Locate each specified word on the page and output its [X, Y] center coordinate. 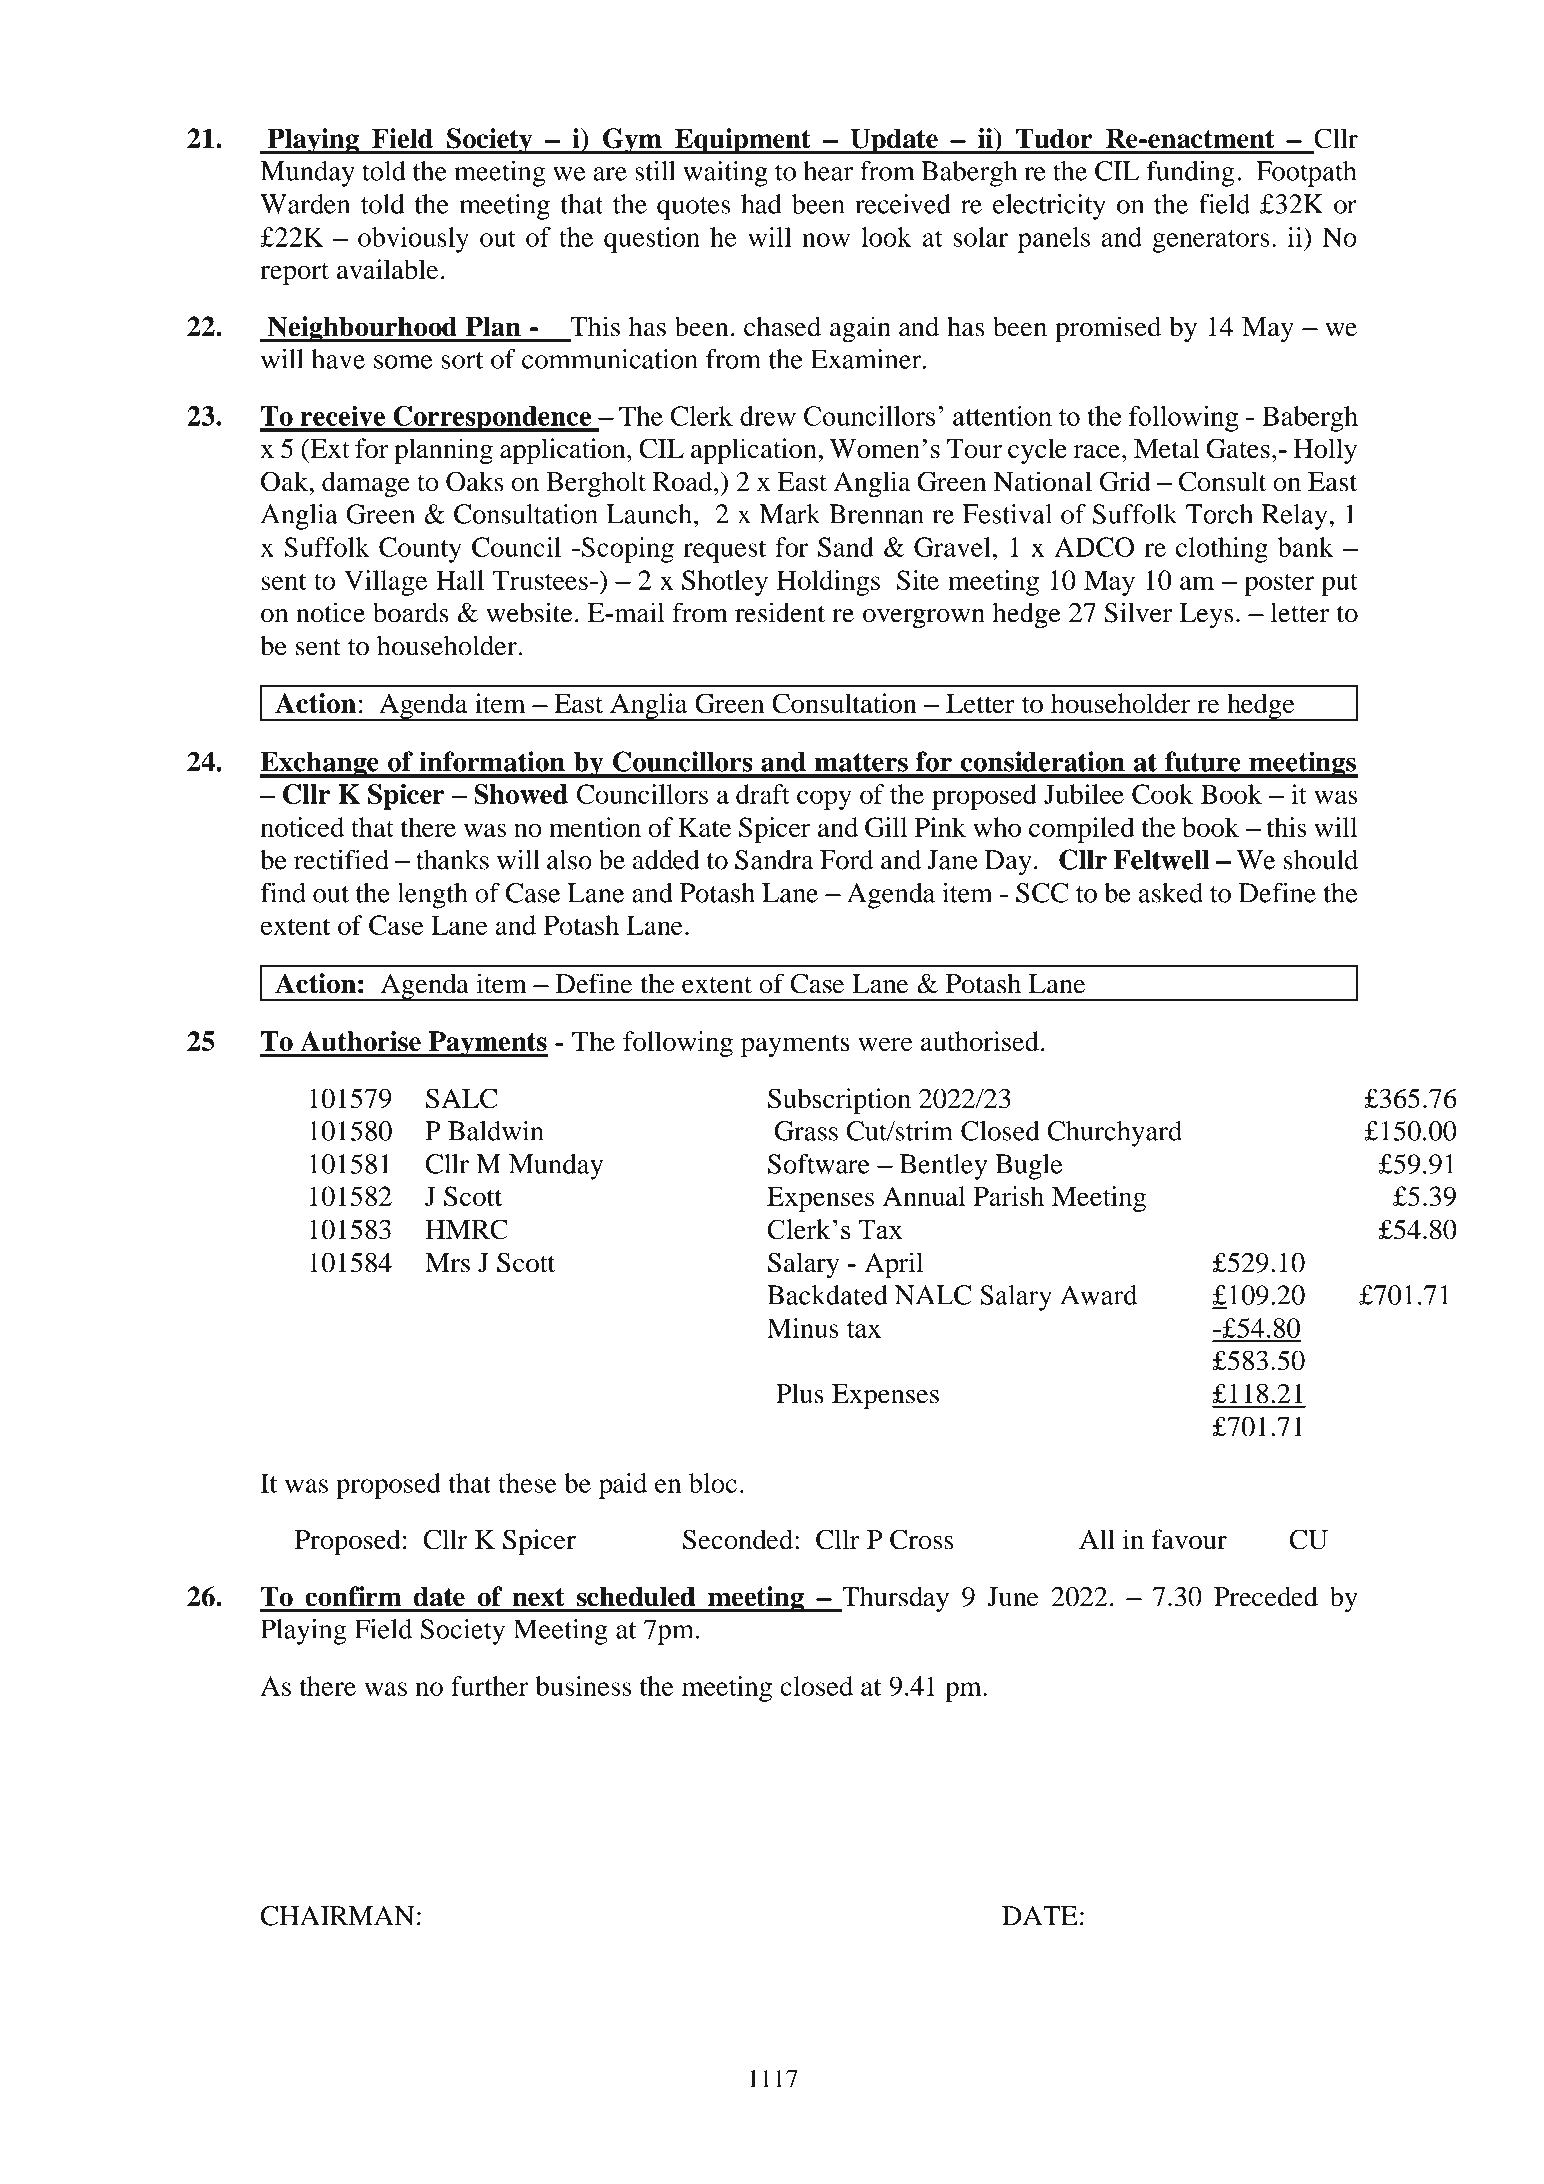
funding [1190, 174]
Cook [1162, 794]
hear [828, 171]
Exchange [320, 765]
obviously [413, 240]
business [583, 1686]
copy [824, 800]
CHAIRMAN [338, 1916]
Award [1098, 1295]
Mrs [447, 1263]
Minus [803, 1328]
